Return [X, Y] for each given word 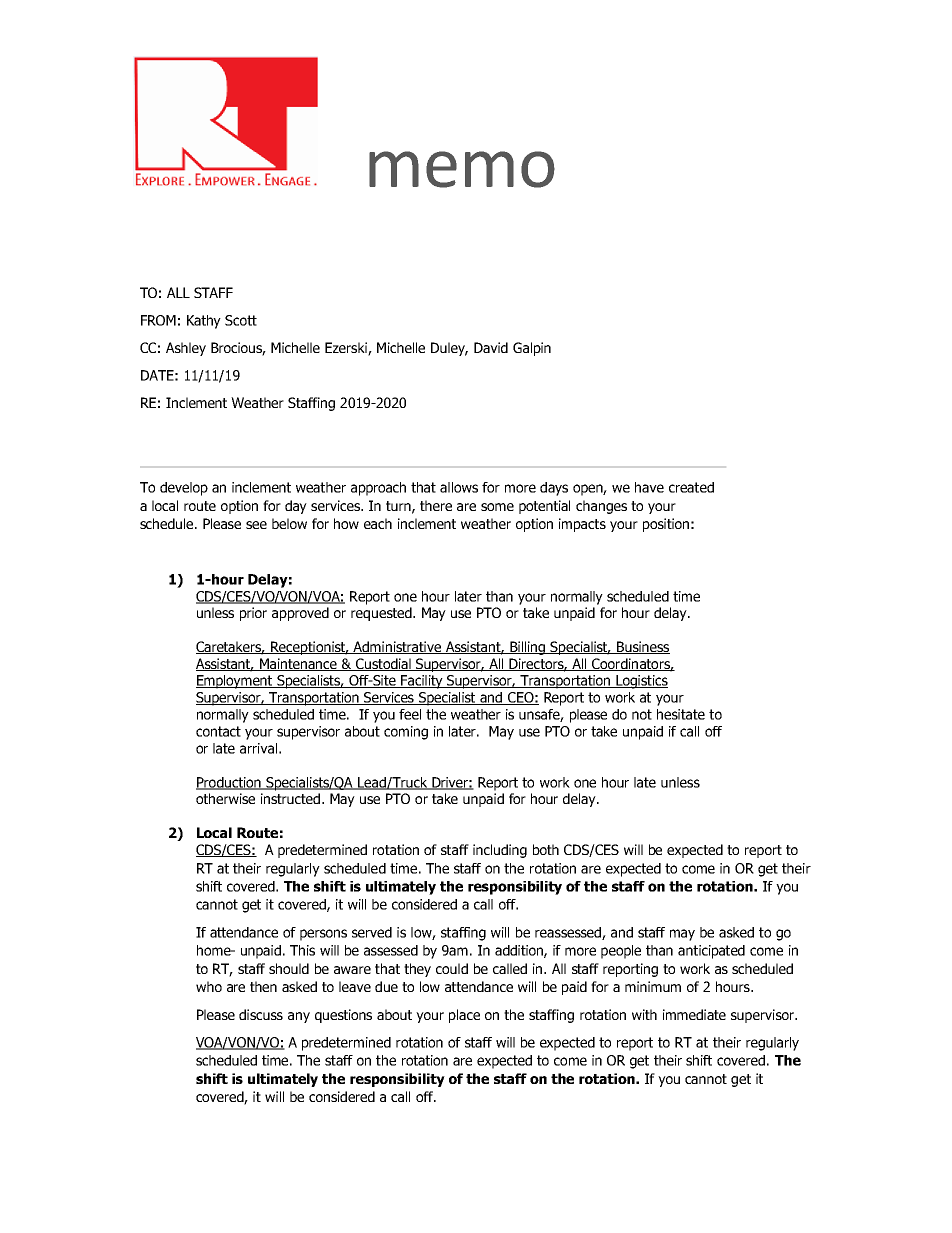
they [417, 970]
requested [382, 614]
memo [462, 169]
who [209, 986]
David [491, 347]
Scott [241, 320]
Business [642, 647]
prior [253, 614]
